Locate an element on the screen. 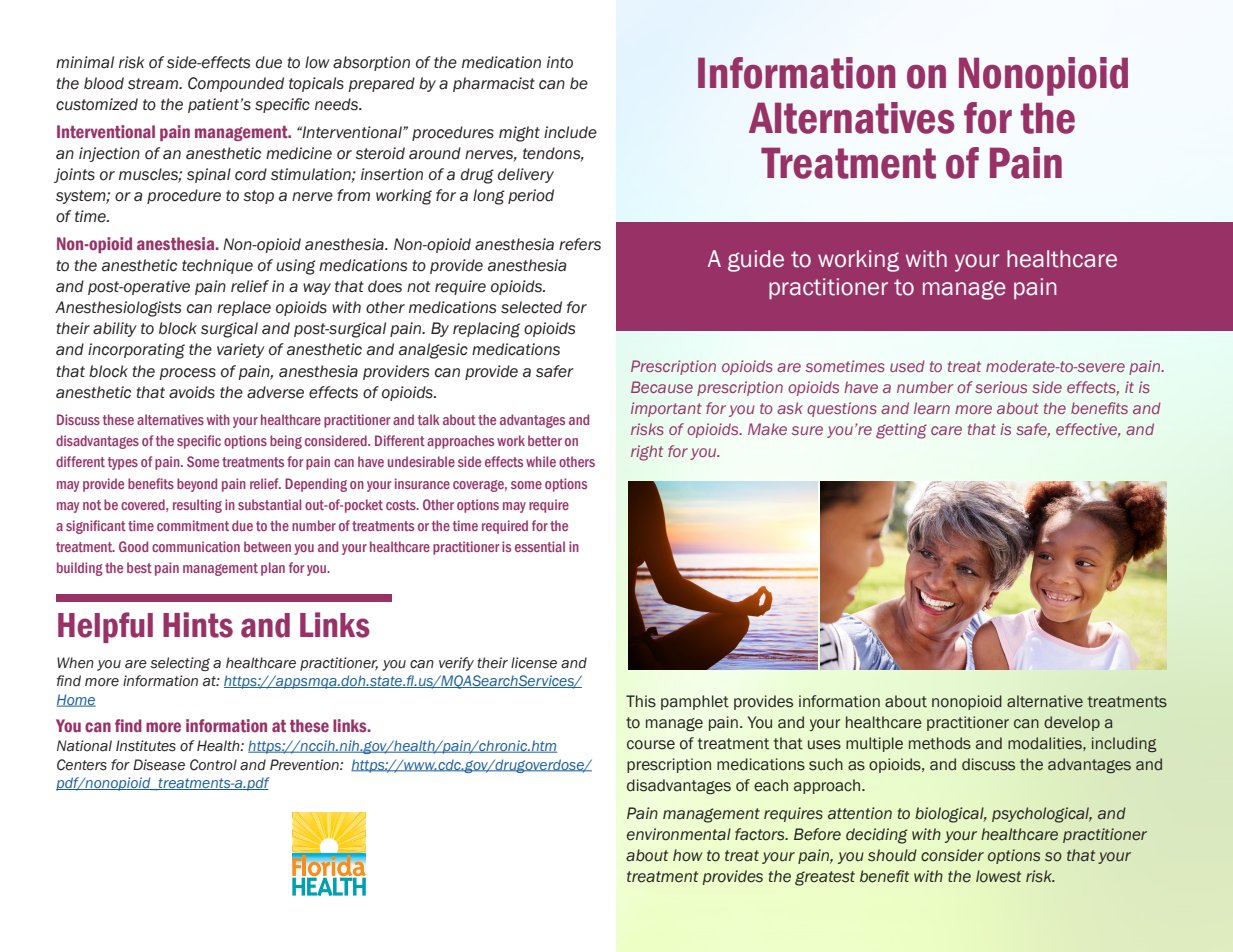  while is located at coordinates (541, 461).
